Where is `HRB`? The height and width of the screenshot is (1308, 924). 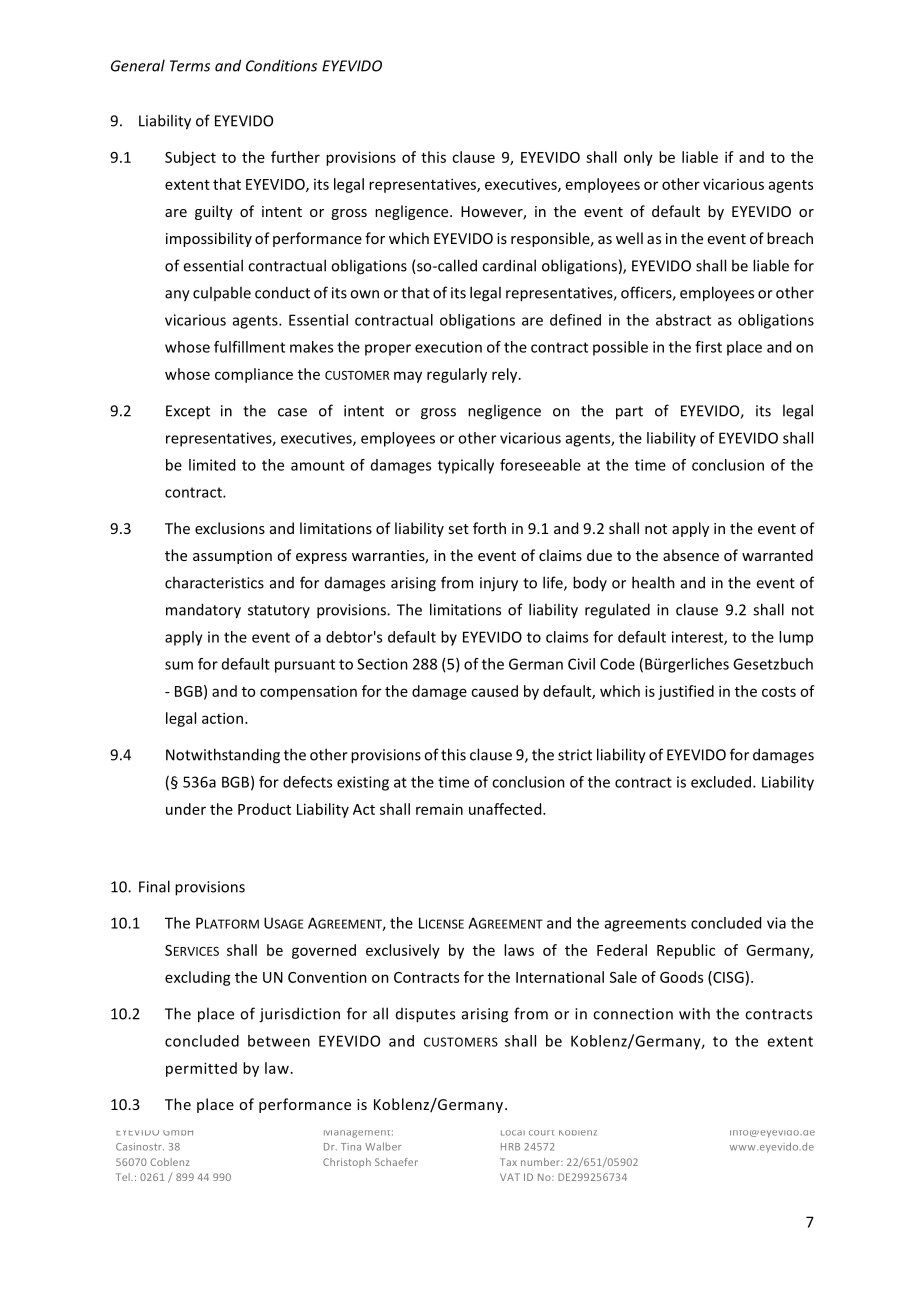 HRB is located at coordinates (510, 1147).
